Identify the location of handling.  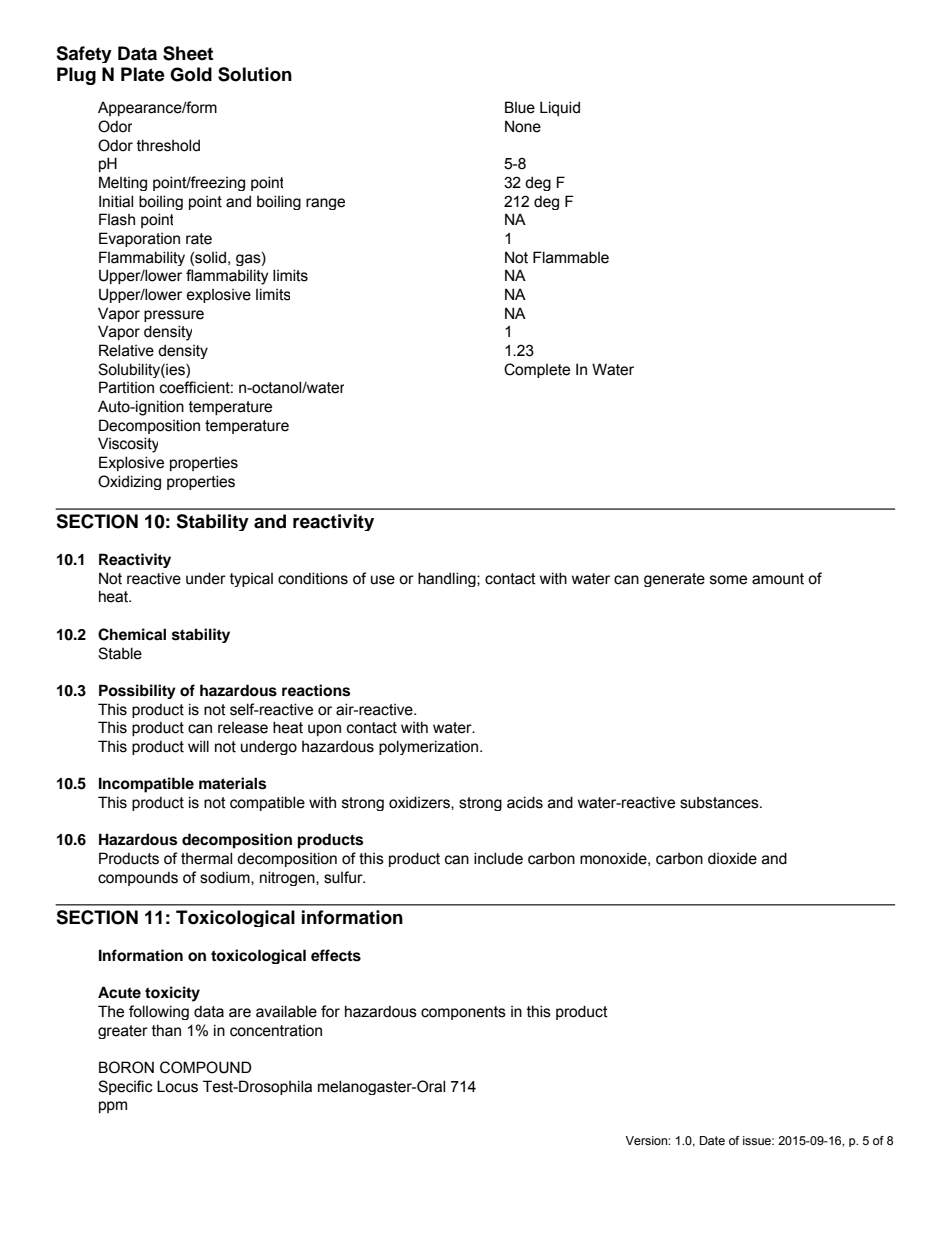
(448, 579).
